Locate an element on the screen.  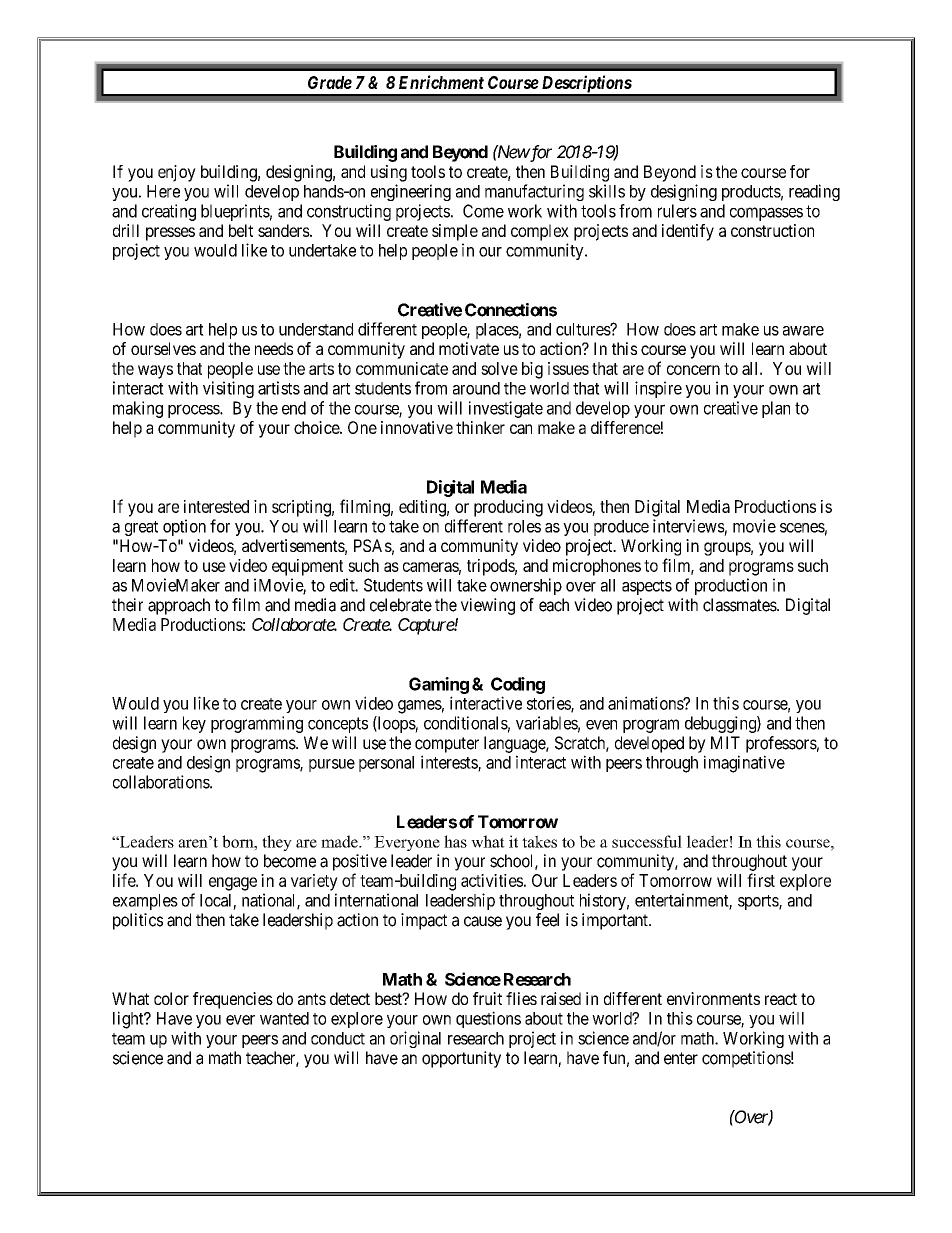
motivate is located at coordinates (469, 348).
